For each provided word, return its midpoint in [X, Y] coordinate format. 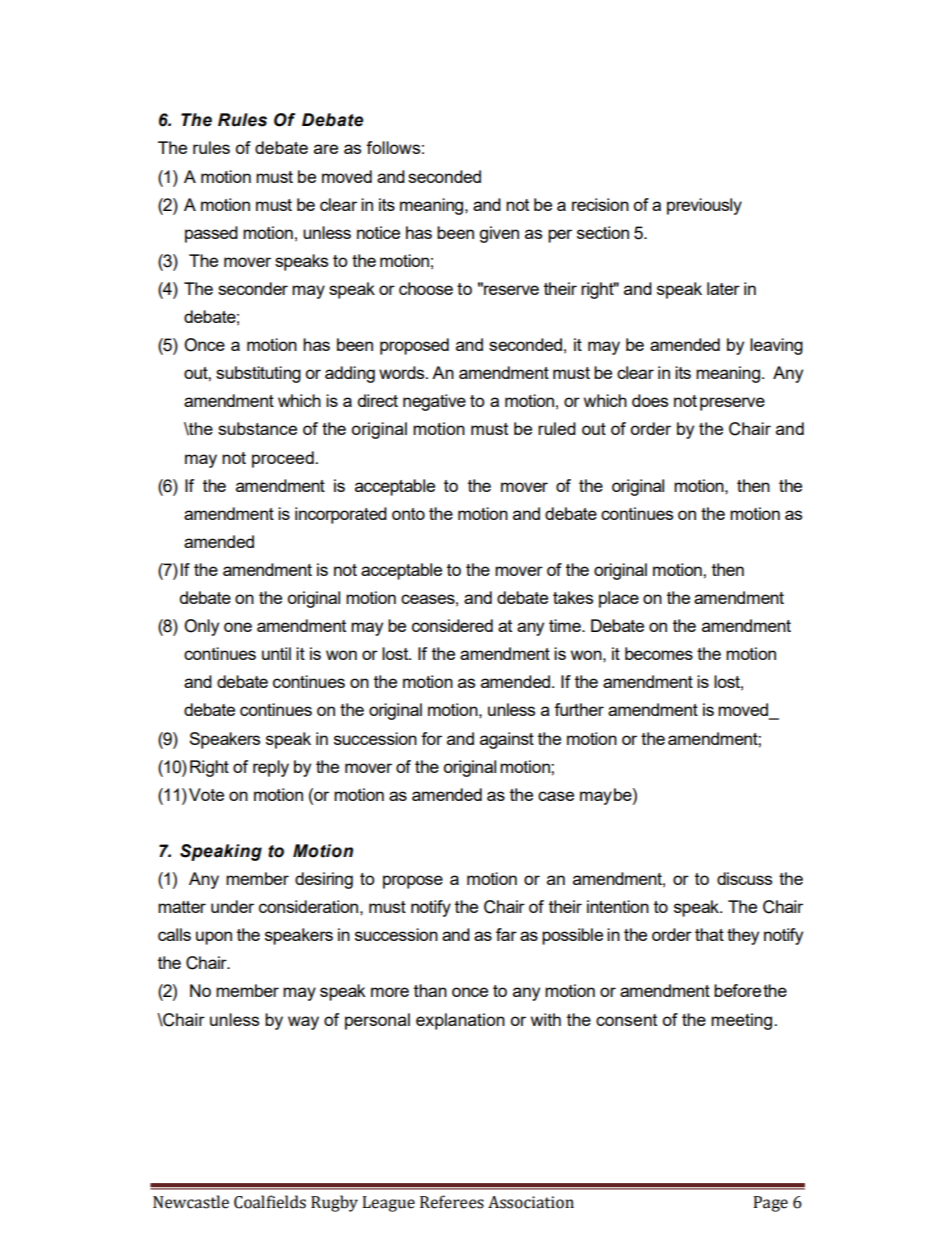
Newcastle [191, 1202]
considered [452, 625]
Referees [452, 1202]
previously [704, 206]
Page [770, 1204]
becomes [659, 653]
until [276, 653]
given [499, 234]
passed [211, 234]
